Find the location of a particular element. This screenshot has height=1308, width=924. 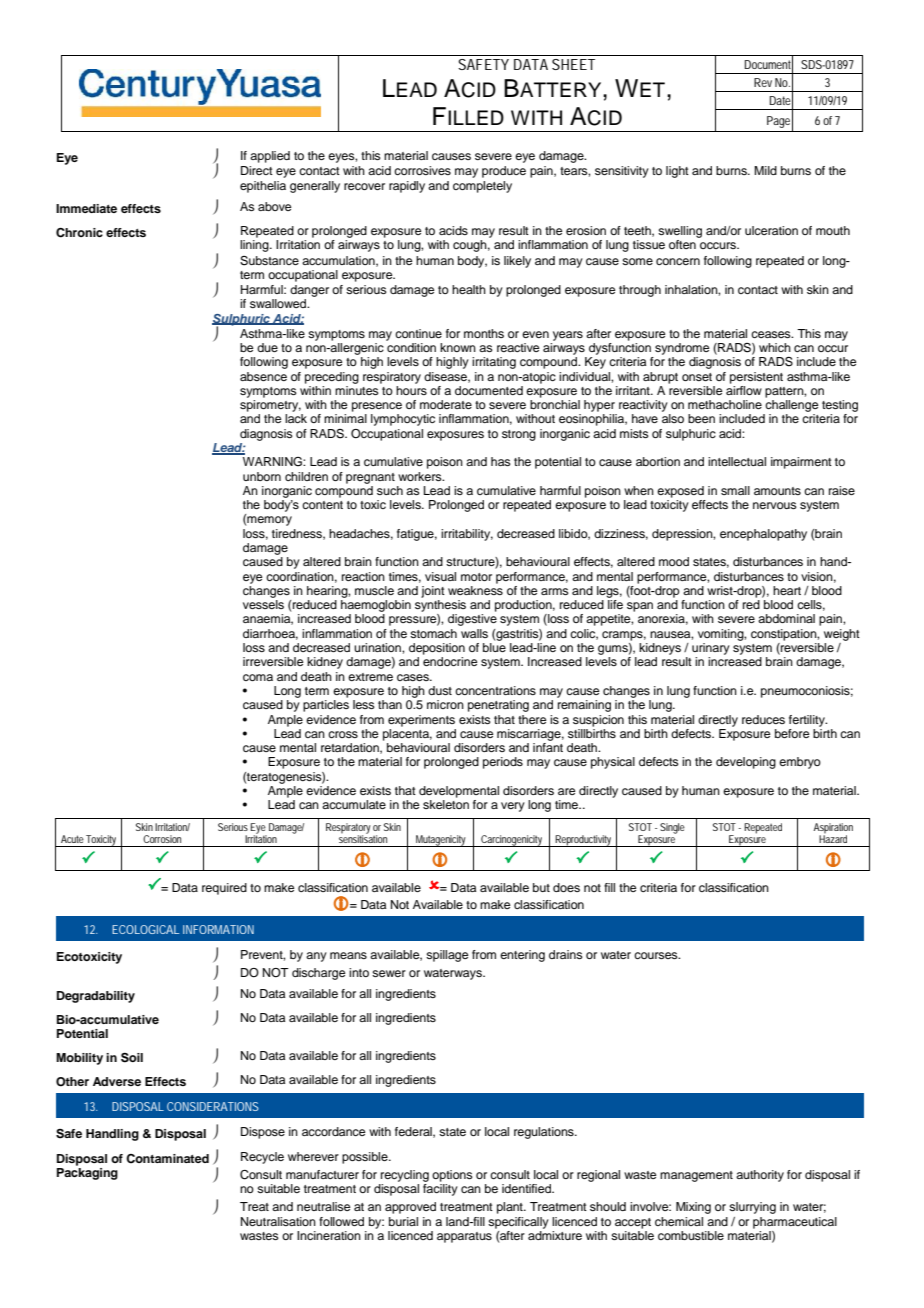

urinary is located at coordinates (711, 649).
